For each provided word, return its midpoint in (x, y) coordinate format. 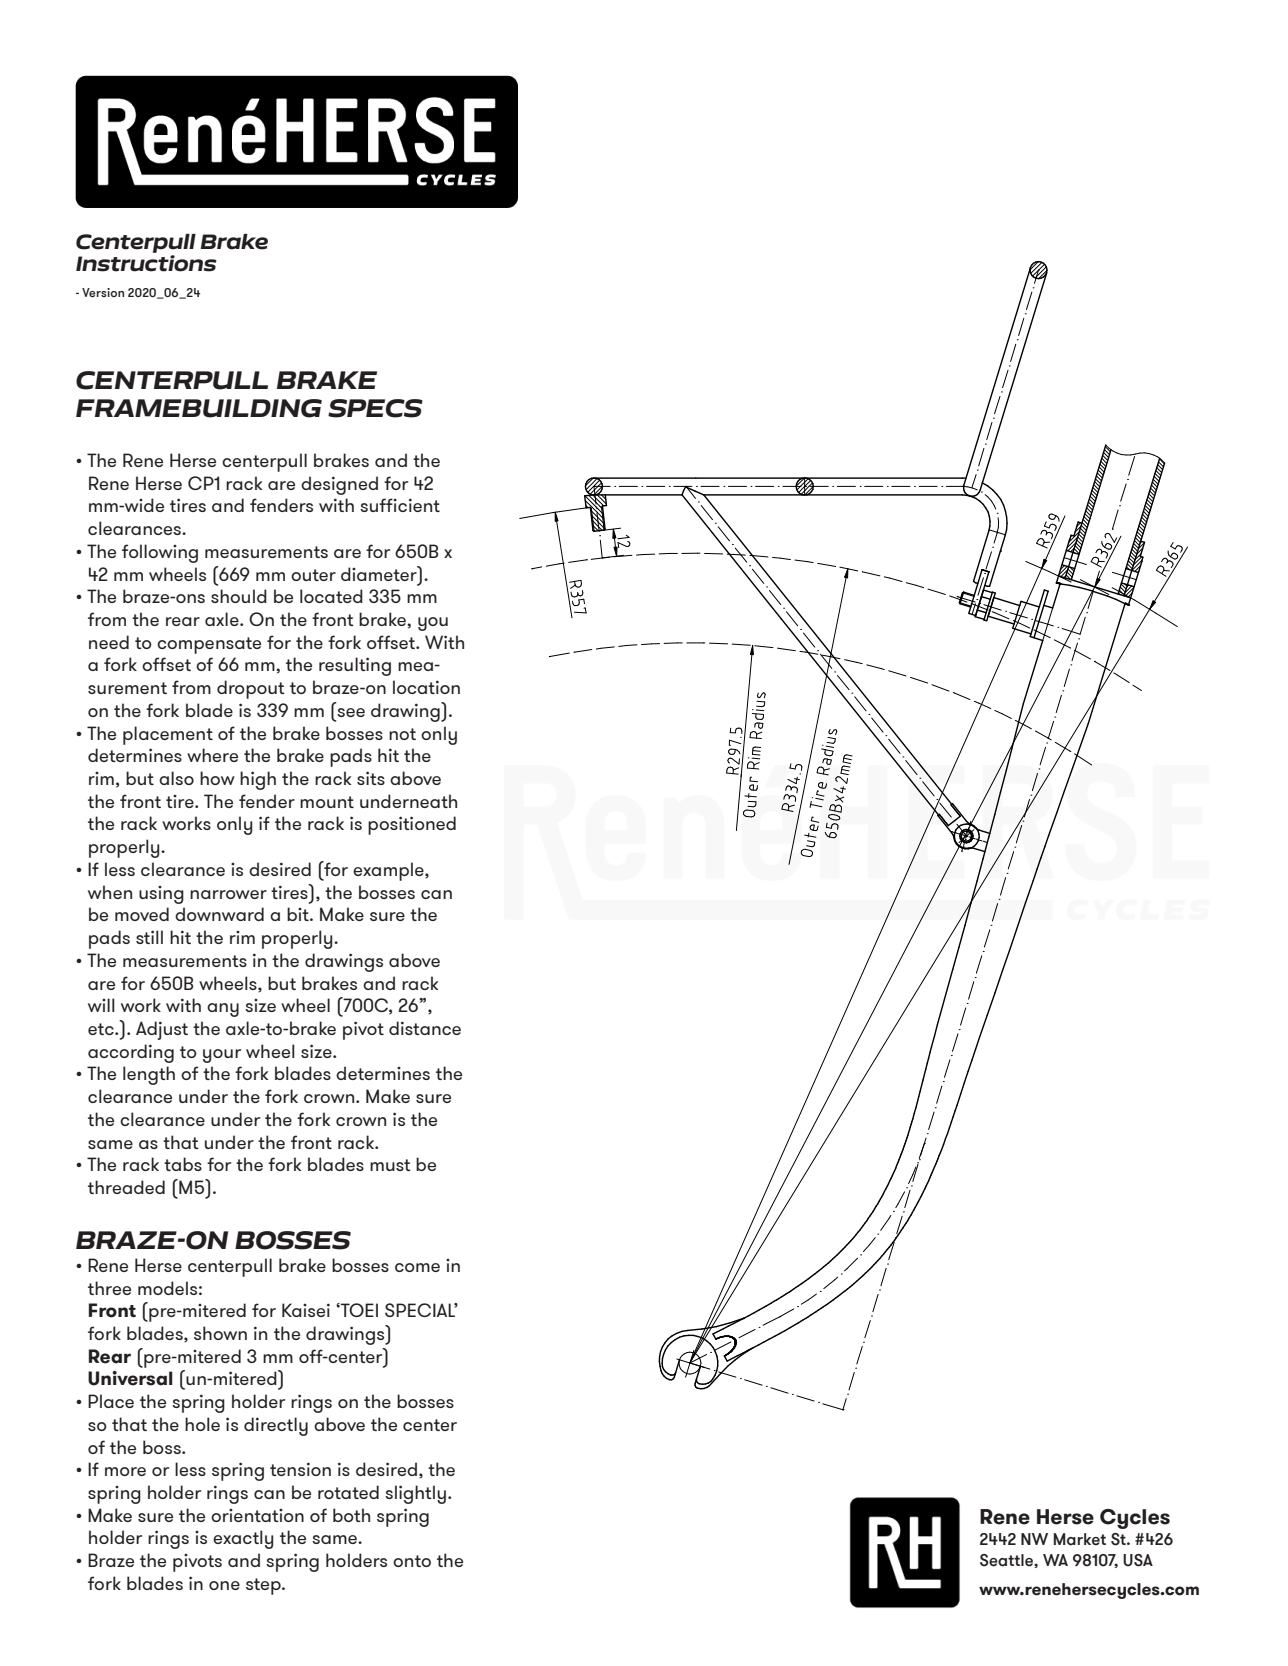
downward (219, 914)
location (426, 687)
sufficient (400, 505)
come (417, 1267)
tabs (183, 1164)
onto (412, 1561)
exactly (243, 1539)
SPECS (375, 408)
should (239, 596)
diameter (380, 573)
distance (425, 1028)
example (389, 871)
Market (1079, 1539)
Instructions (146, 263)
